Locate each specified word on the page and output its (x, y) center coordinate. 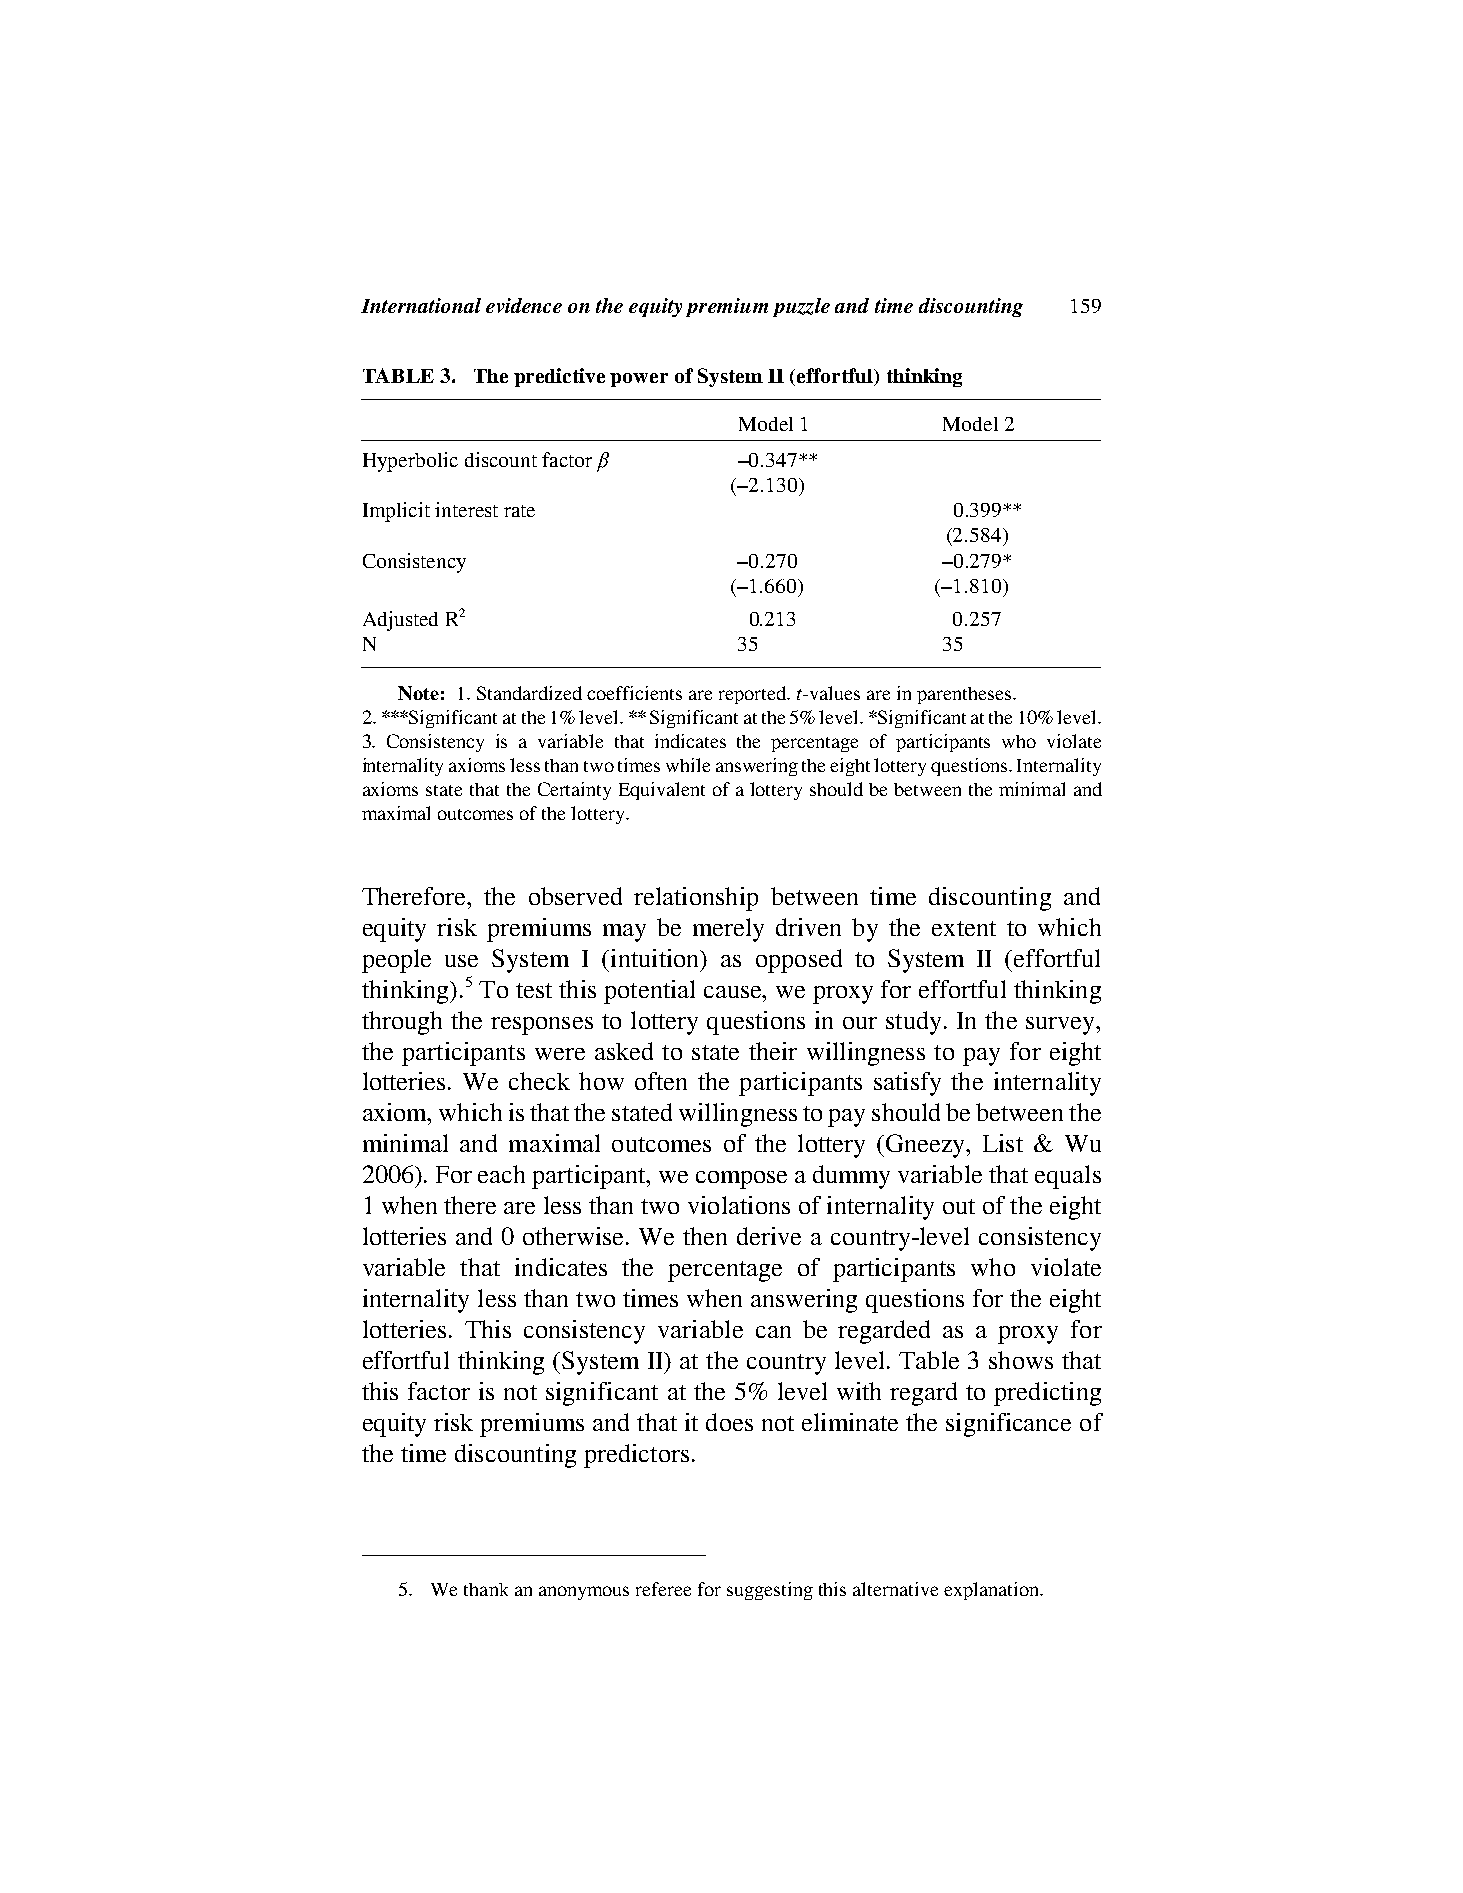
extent (964, 928)
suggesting (770, 1591)
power (639, 380)
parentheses (964, 695)
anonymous (584, 1593)
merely (728, 930)
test (534, 990)
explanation (993, 1591)
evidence (524, 305)
